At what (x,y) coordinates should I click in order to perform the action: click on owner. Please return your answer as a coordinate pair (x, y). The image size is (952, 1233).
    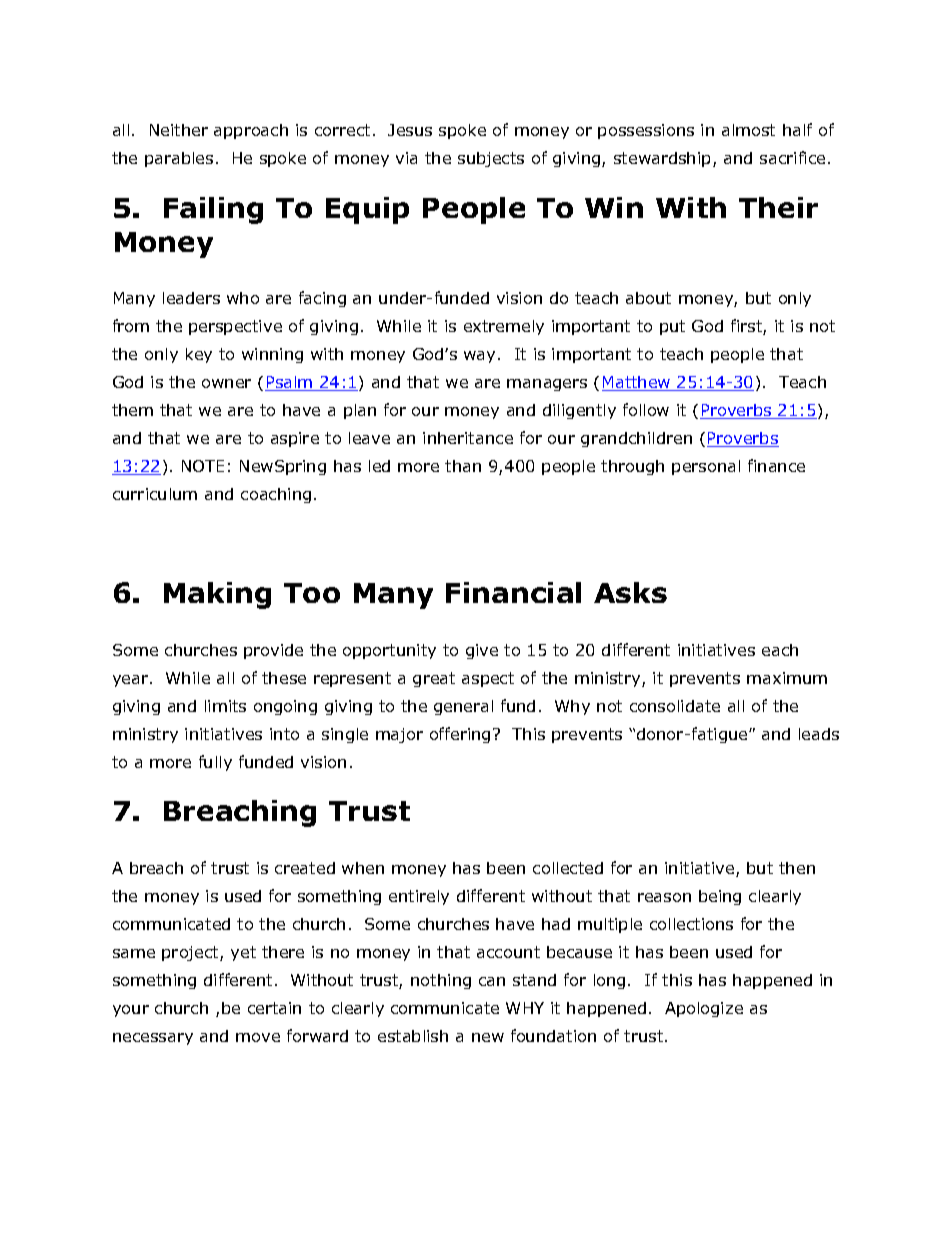
    Looking at the image, I should click on (226, 383).
